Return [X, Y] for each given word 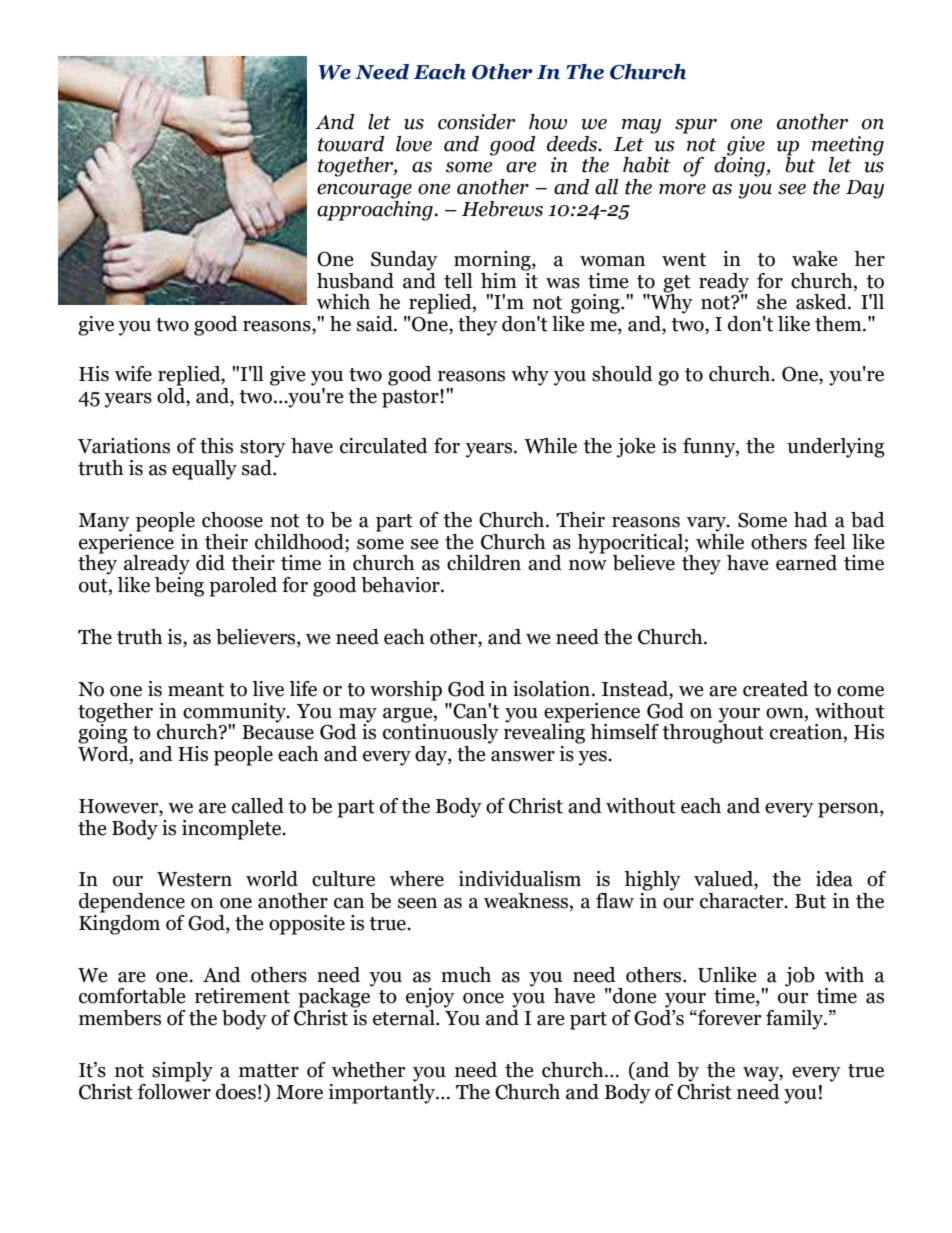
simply [182, 1072]
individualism [519, 879]
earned [806, 563]
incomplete [233, 830]
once [483, 998]
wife [133, 374]
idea [834, 879]
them [839, 324]
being [179, 585]
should [622, 374]
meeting [848, 147]
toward [351, 144]
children [484, 563]
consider [476, 122]
